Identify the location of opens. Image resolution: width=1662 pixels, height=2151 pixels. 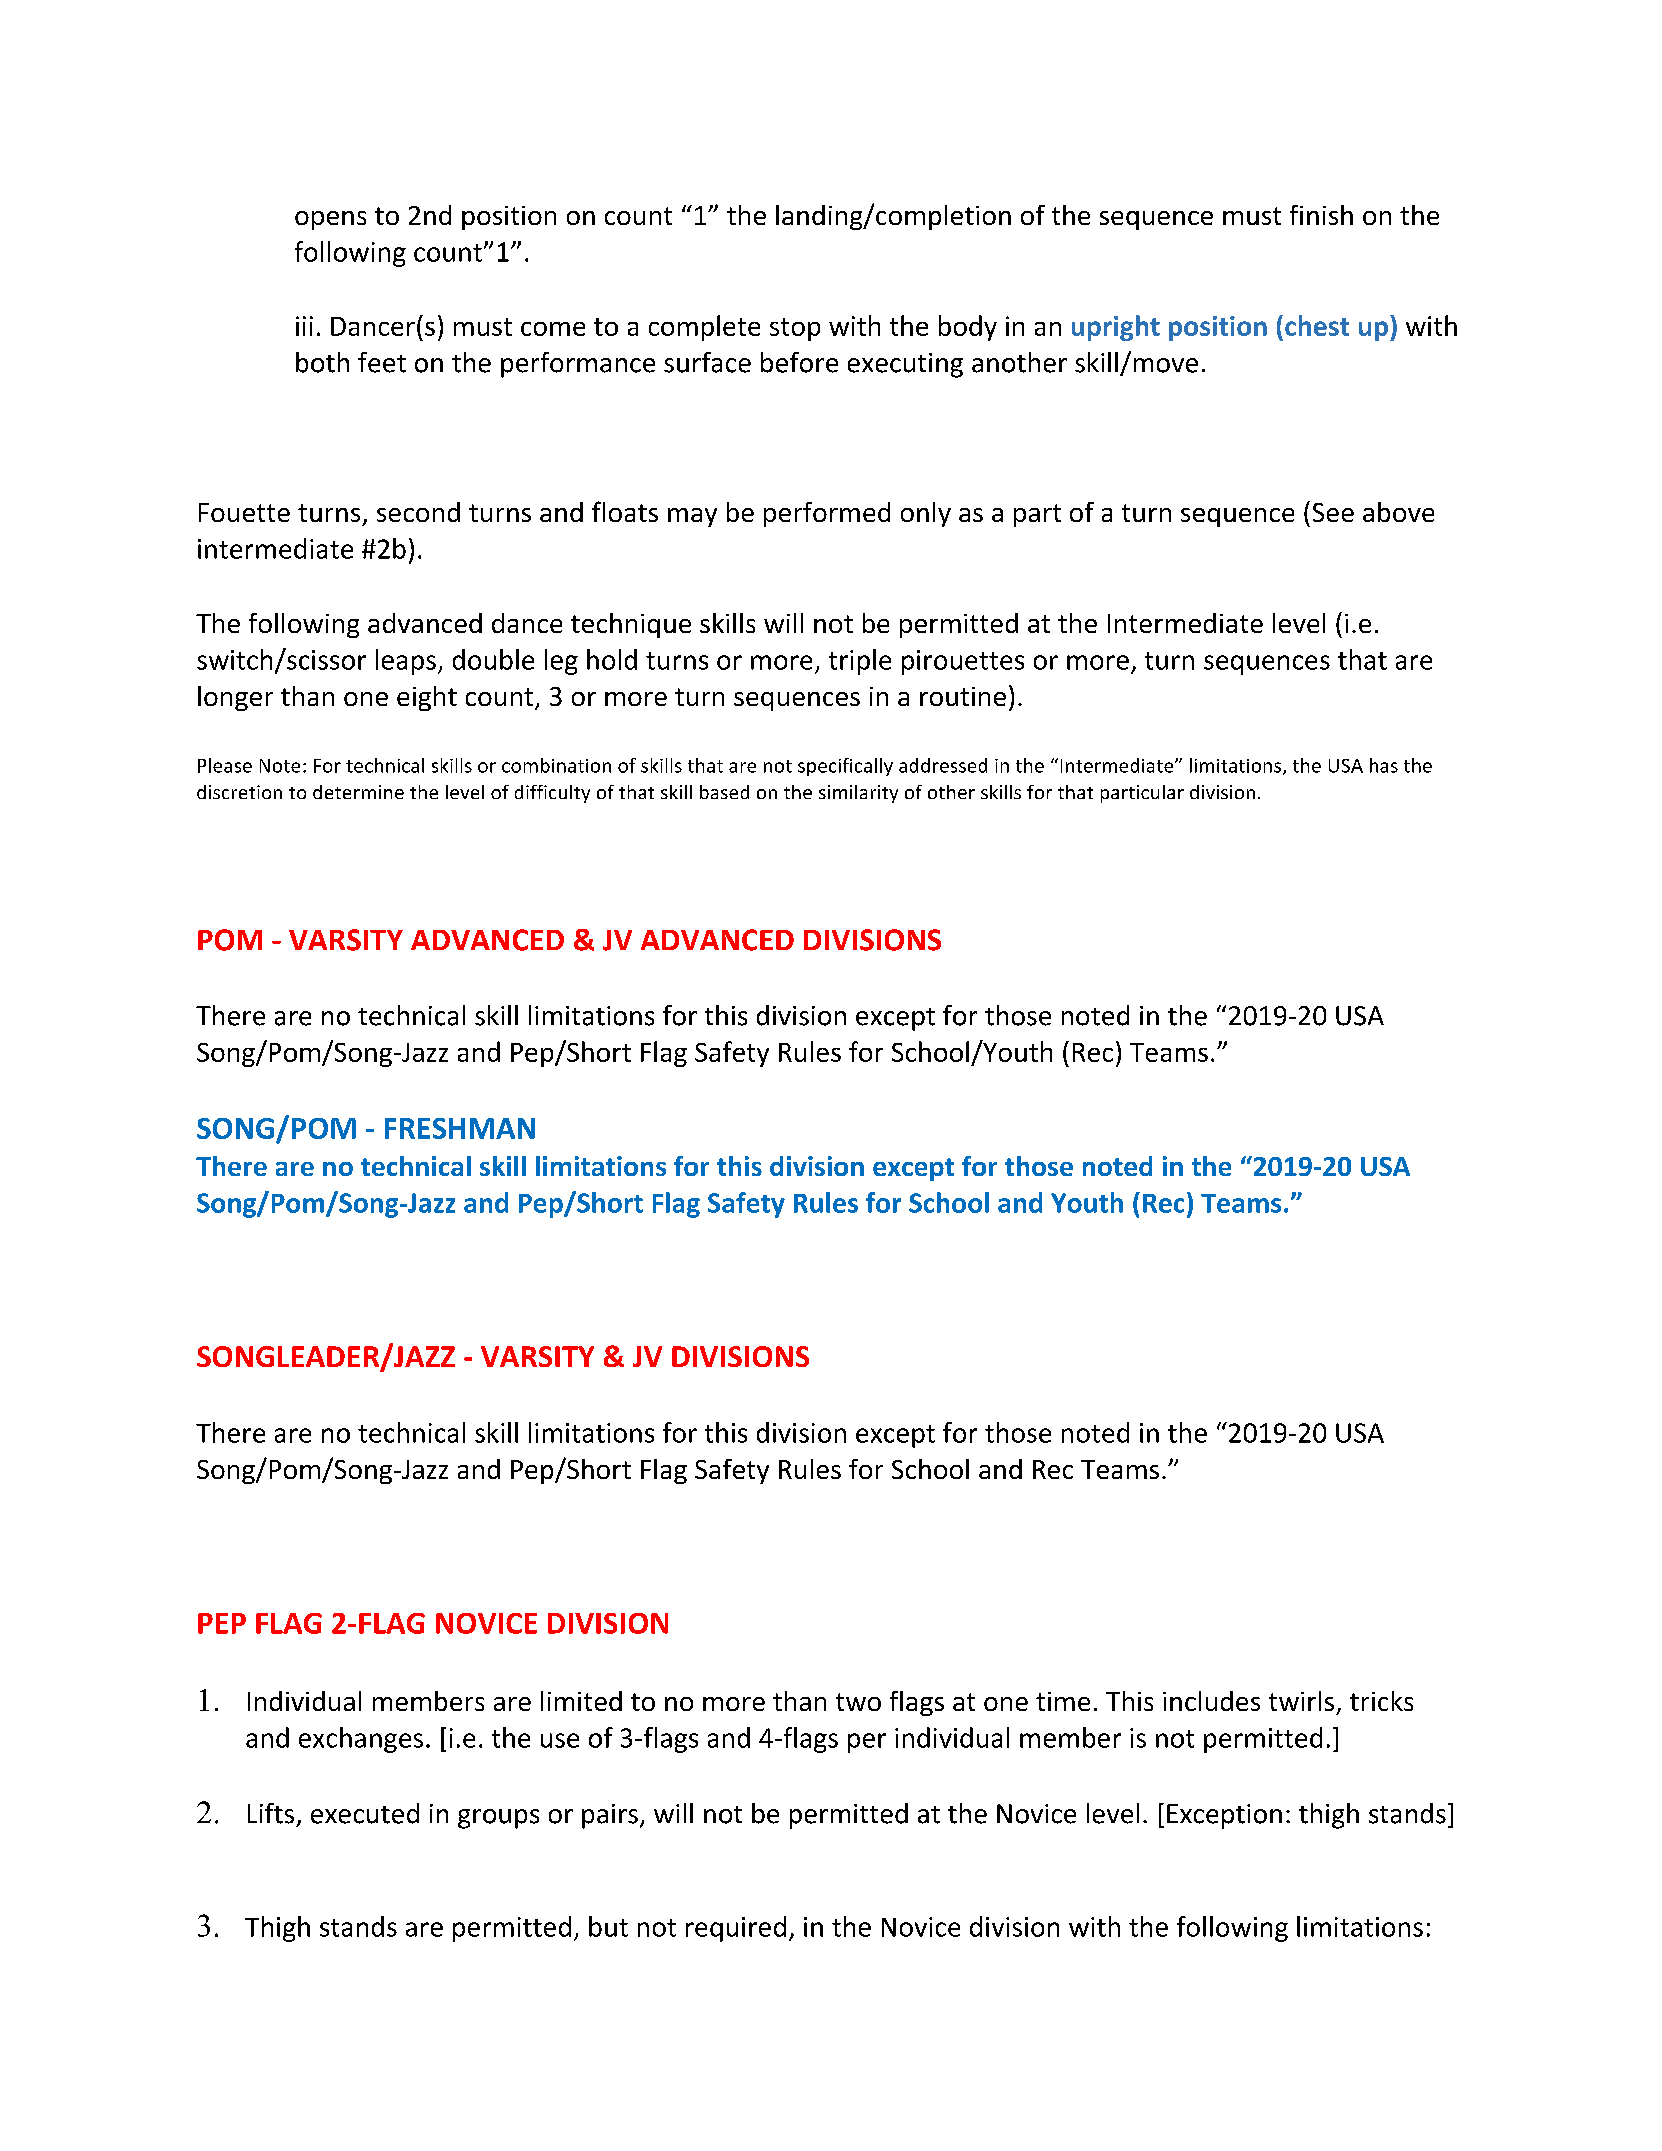
(330, 220).
